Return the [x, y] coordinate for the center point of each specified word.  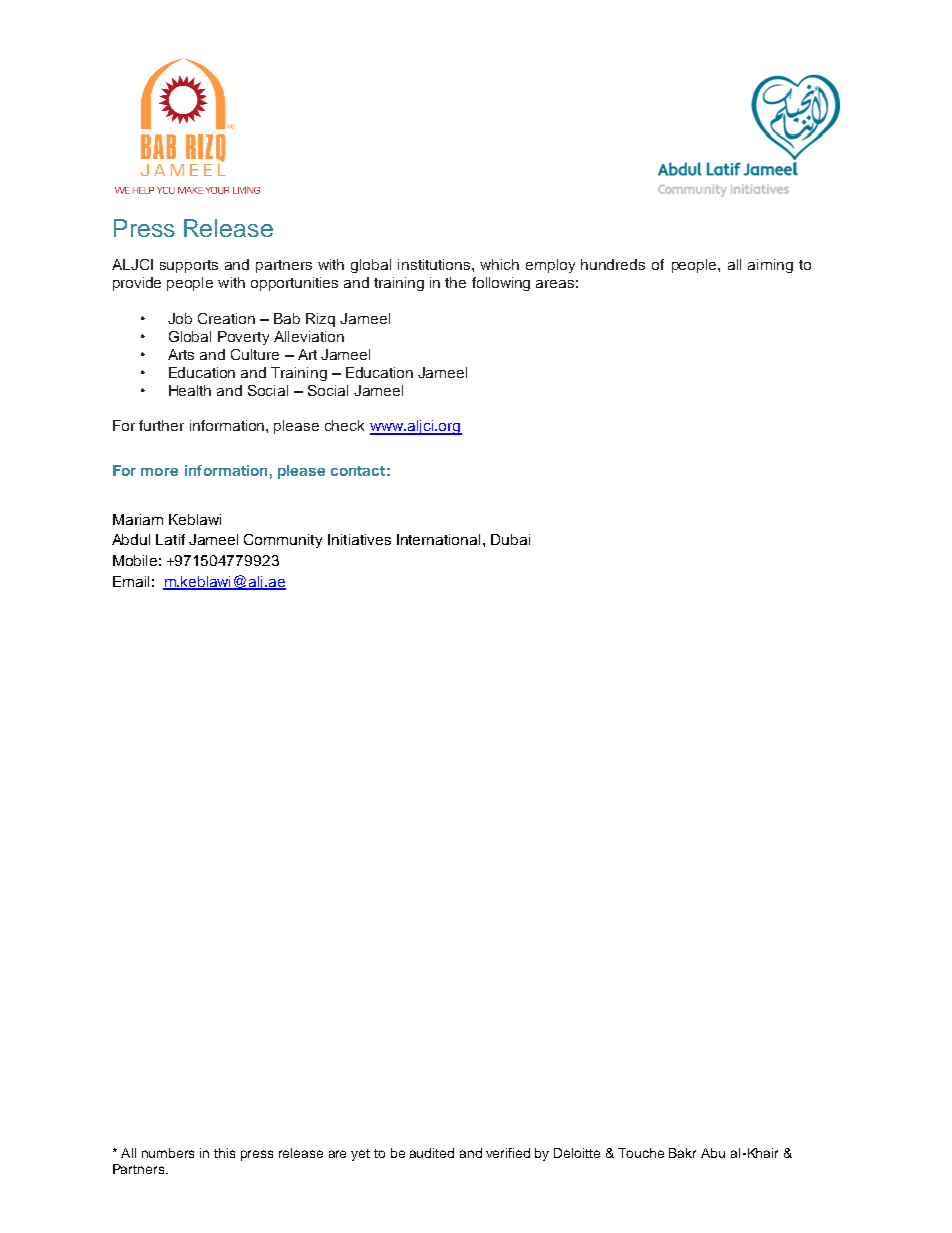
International [438, 539]
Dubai [510, 539]
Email [131, 581]
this [224, 1153]
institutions [435, 264]
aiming [770, 266]
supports [189, 266]
